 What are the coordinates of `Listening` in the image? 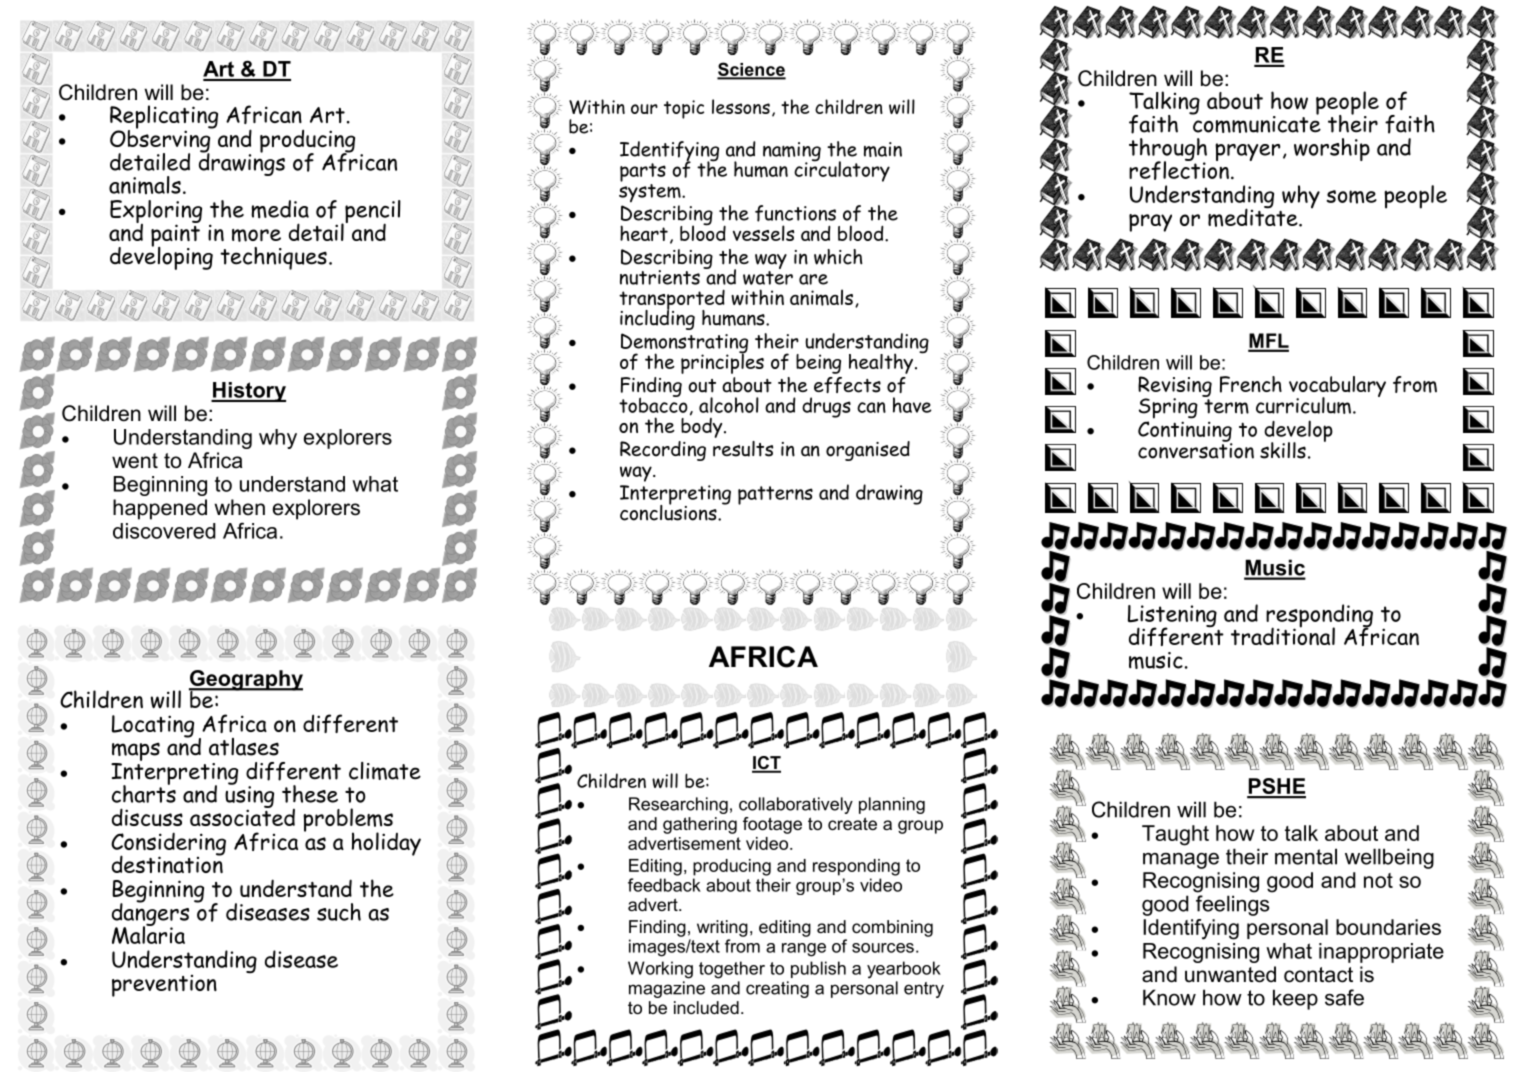 It's located at (1172, 617).
